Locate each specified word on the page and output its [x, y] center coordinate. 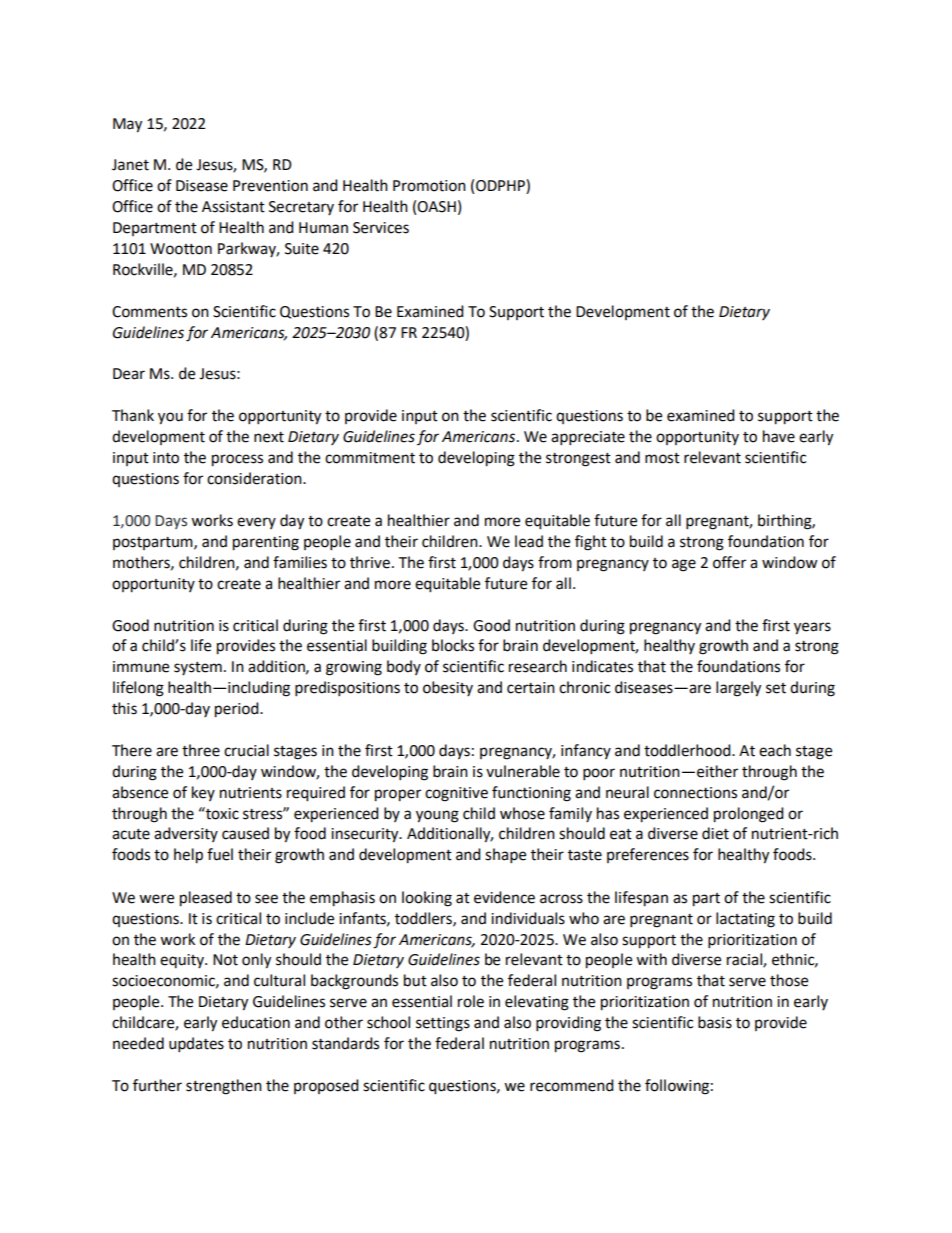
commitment [370, 458]
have [779, 436]
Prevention [270, 186]
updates [196, 1045]
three [201, 750]
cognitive [456, 794]
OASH [436, 207]
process [237, 460]
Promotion [429, 186]
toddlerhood [688, 750]
